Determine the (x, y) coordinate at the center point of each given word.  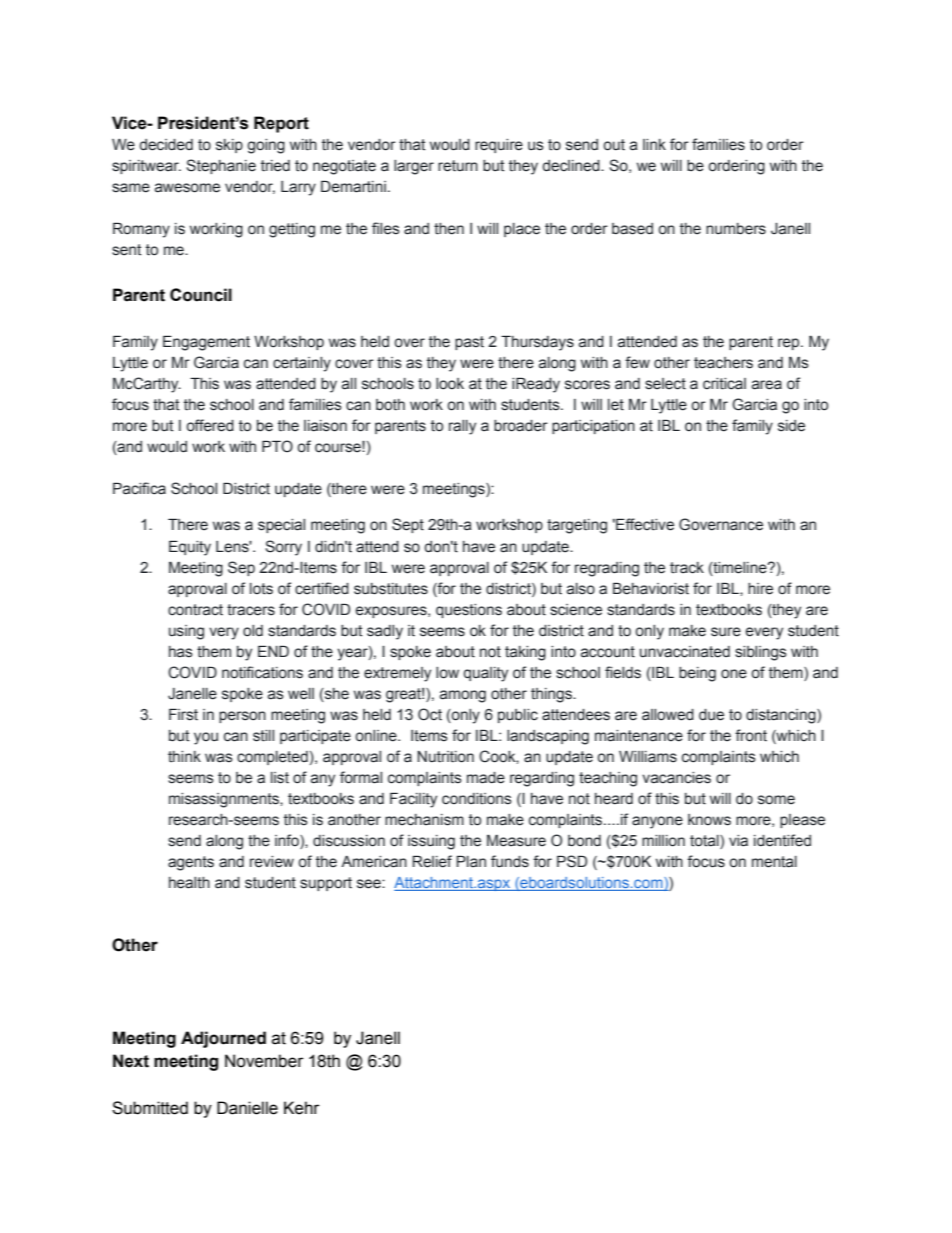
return (458, 166)
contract (195, 610)
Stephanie (221, 166)
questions (469, 611)
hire (760, 589)
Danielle (247, 1108)
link (654, 144)
